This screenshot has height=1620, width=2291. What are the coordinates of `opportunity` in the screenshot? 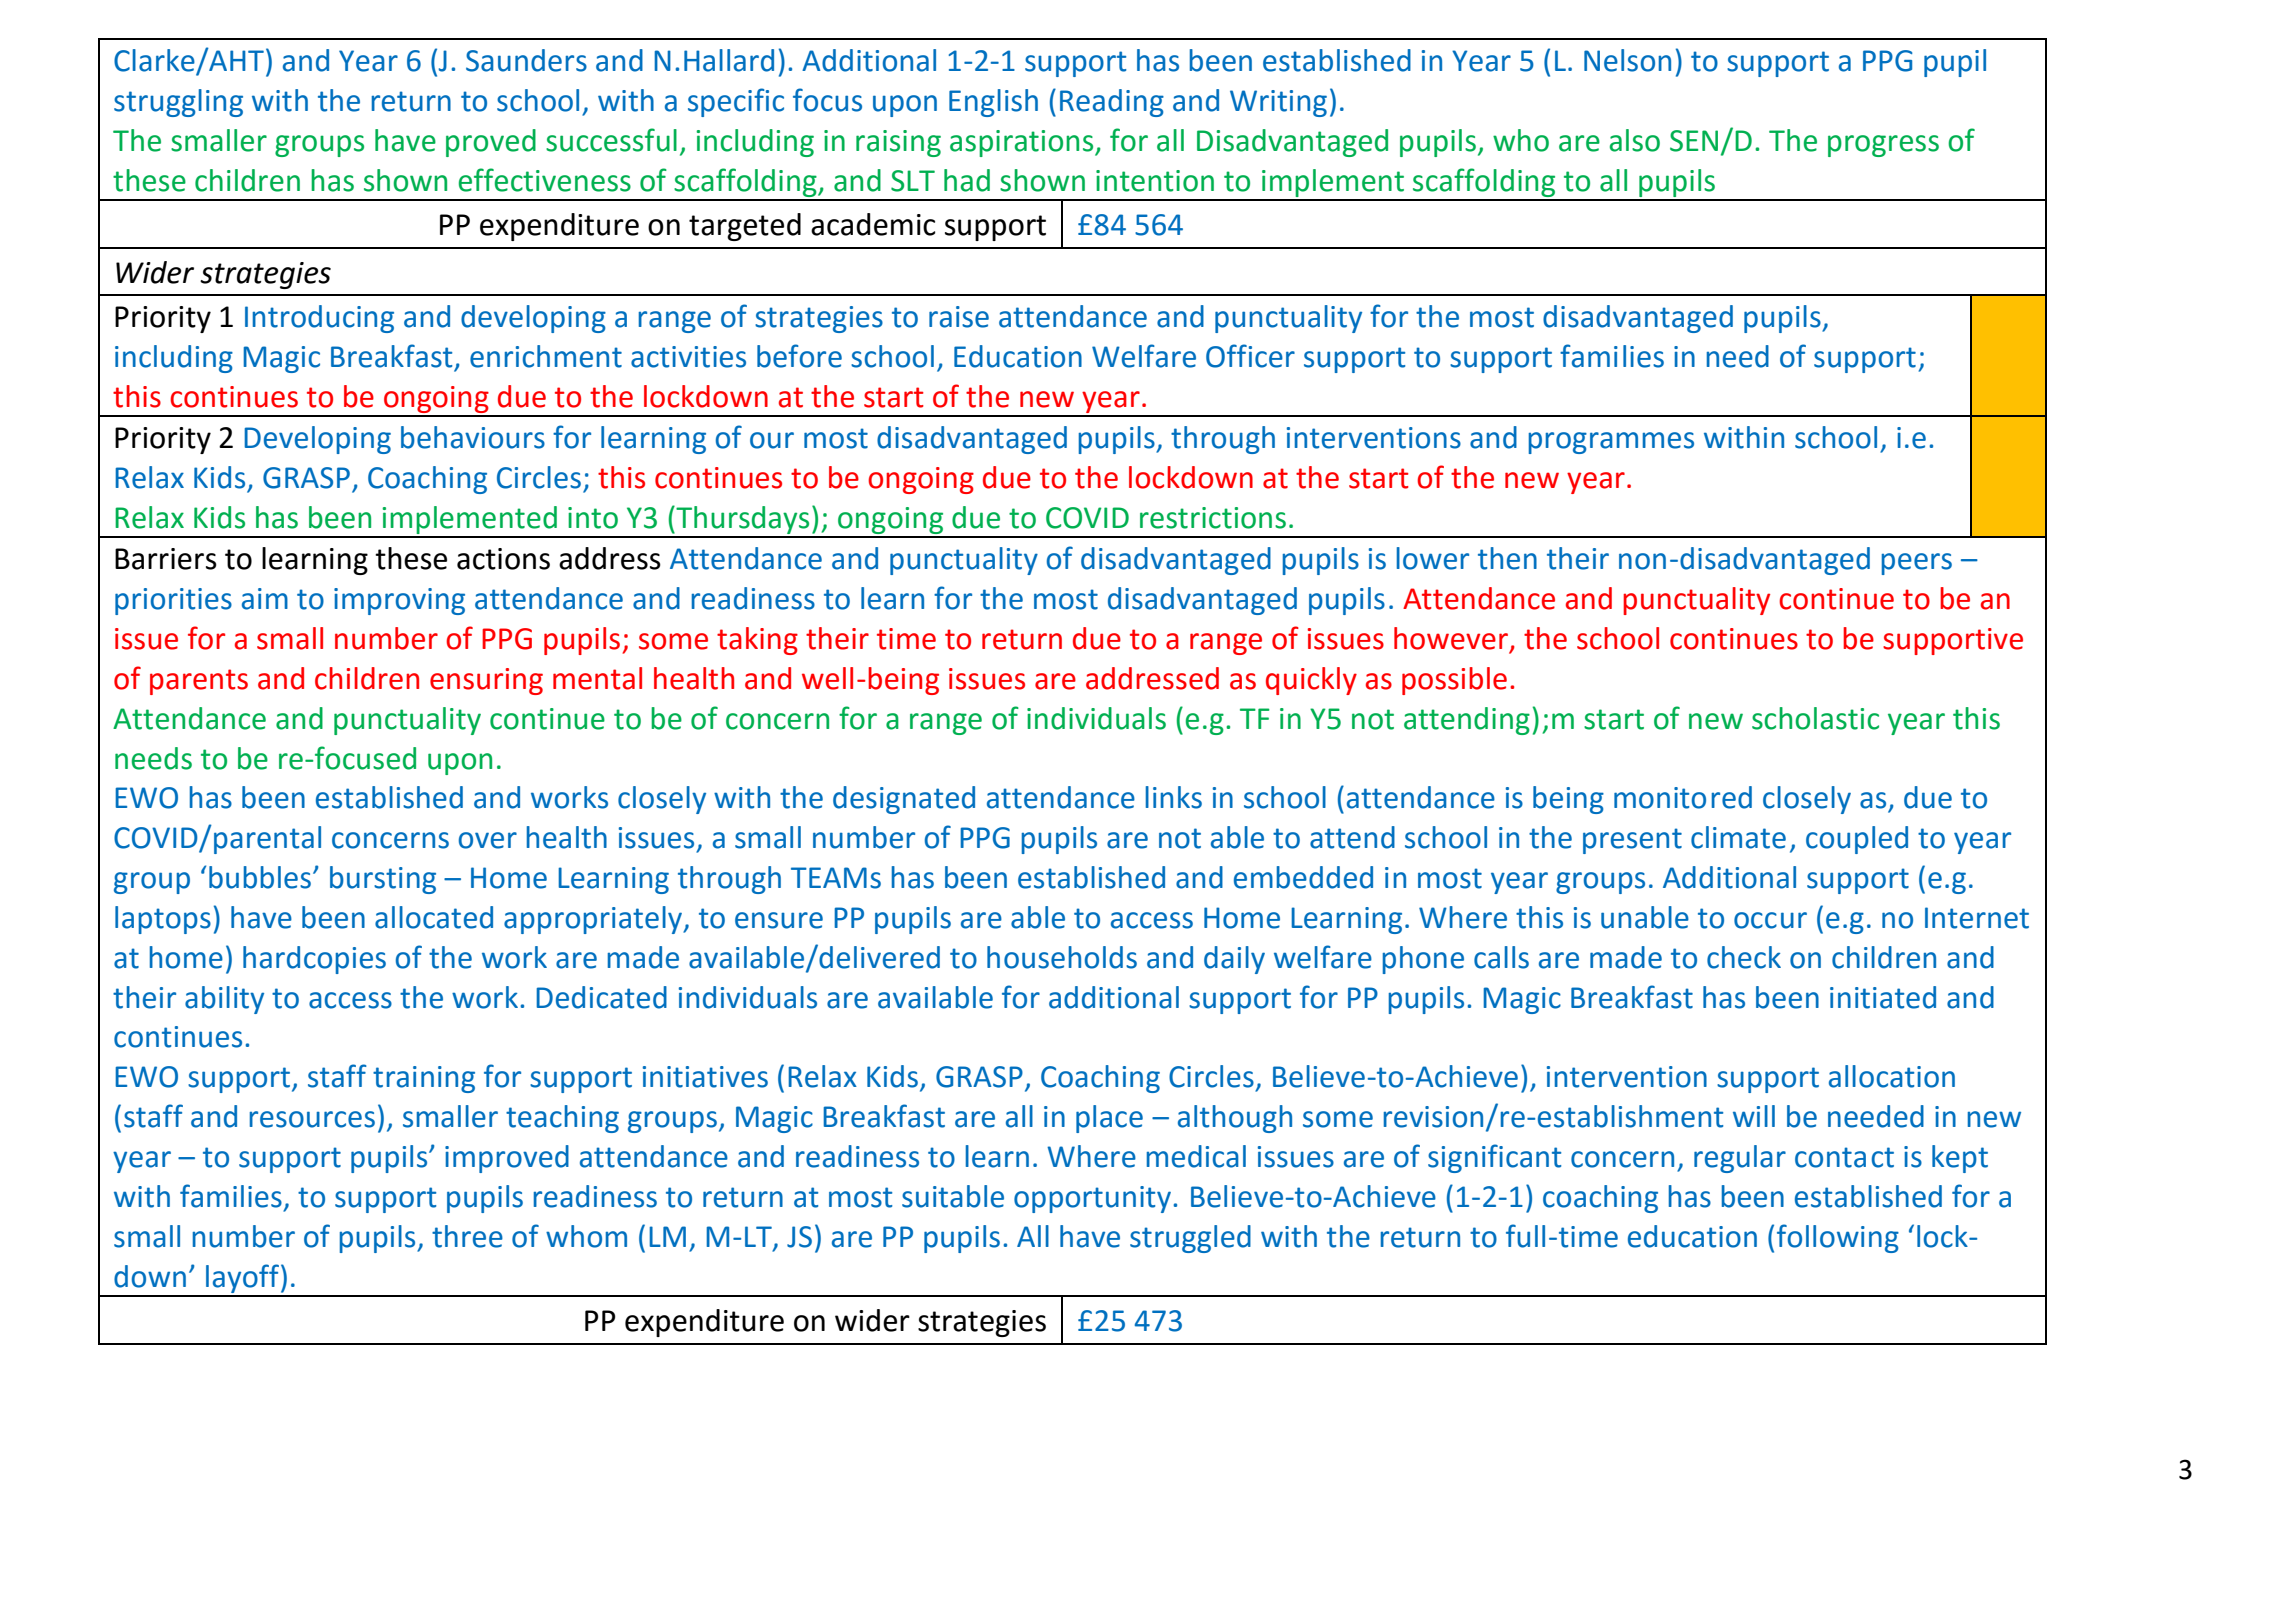 It's located at (1092, 1199).
